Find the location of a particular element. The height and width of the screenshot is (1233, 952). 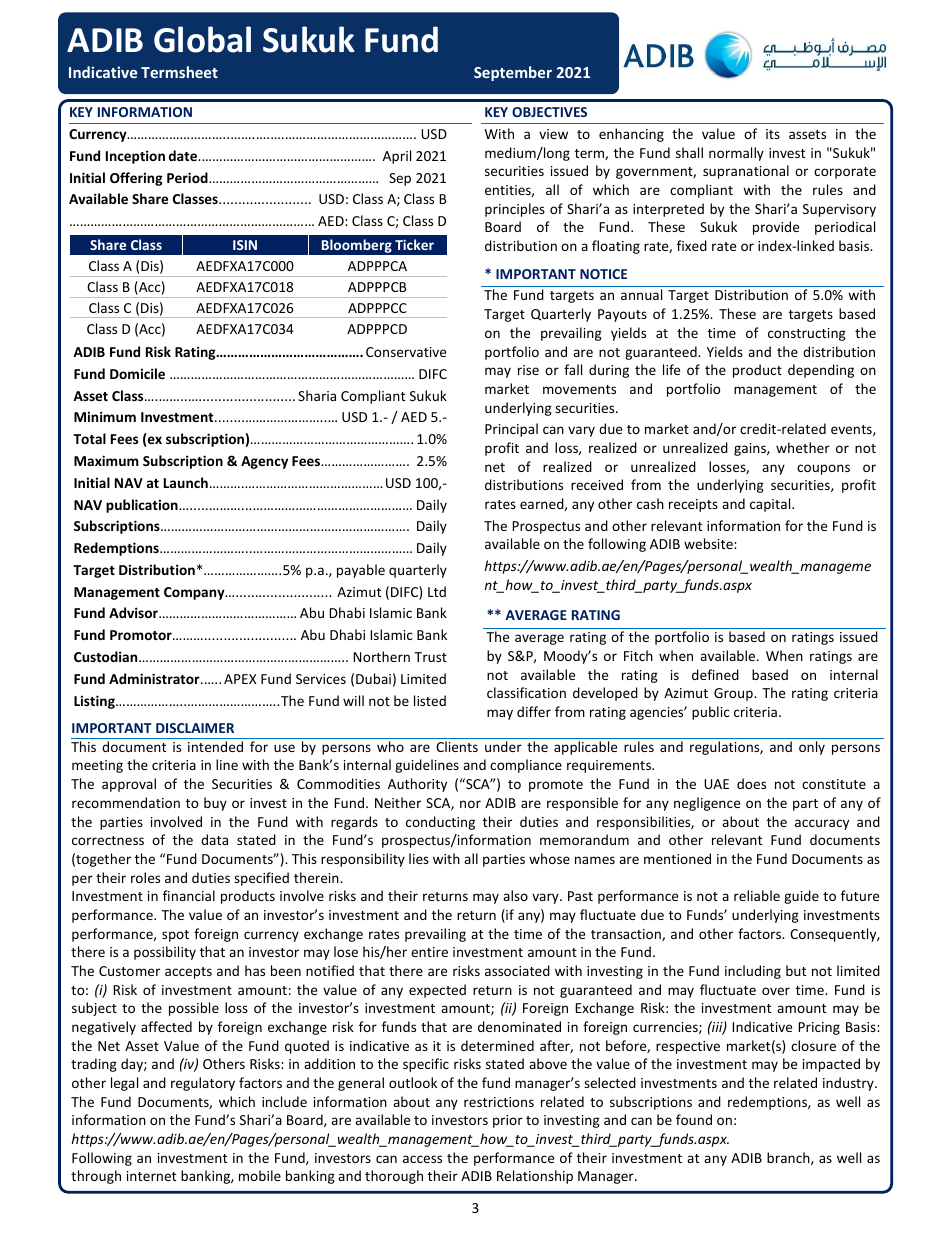

September is located at coordinates (513, 73).
